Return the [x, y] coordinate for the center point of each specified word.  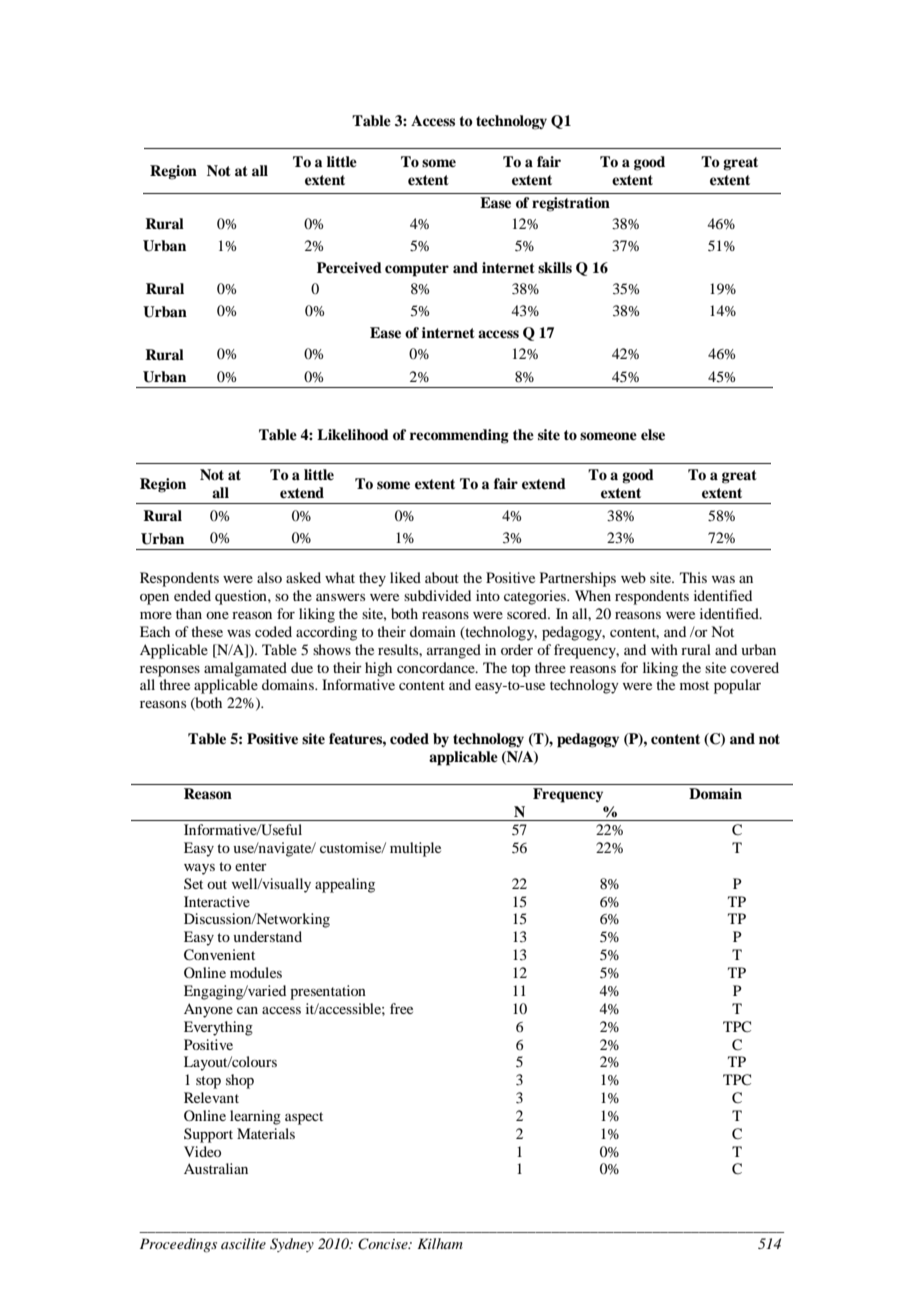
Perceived [349, 267]
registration [571, 204]
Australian [216, 1168]
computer [417, 270]
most [694, 685]
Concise [384, 1244]
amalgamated [245, 669]
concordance [437, 667]
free [401, 1008]
